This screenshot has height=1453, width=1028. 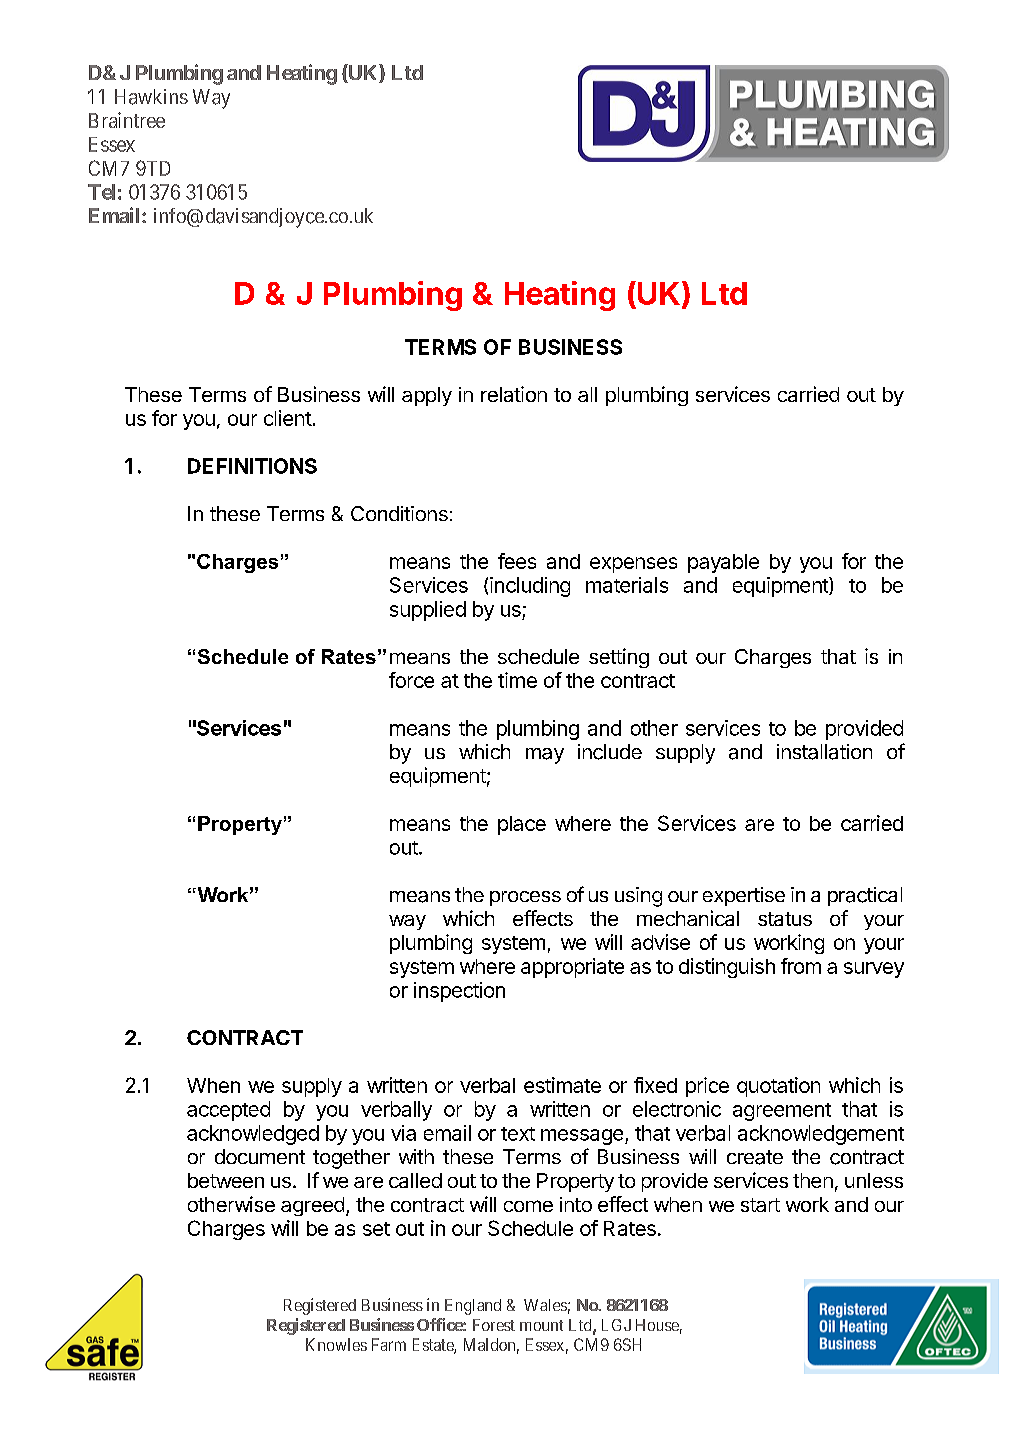 I want to click on DEFINITIONS, so click(x=252, y=466).
